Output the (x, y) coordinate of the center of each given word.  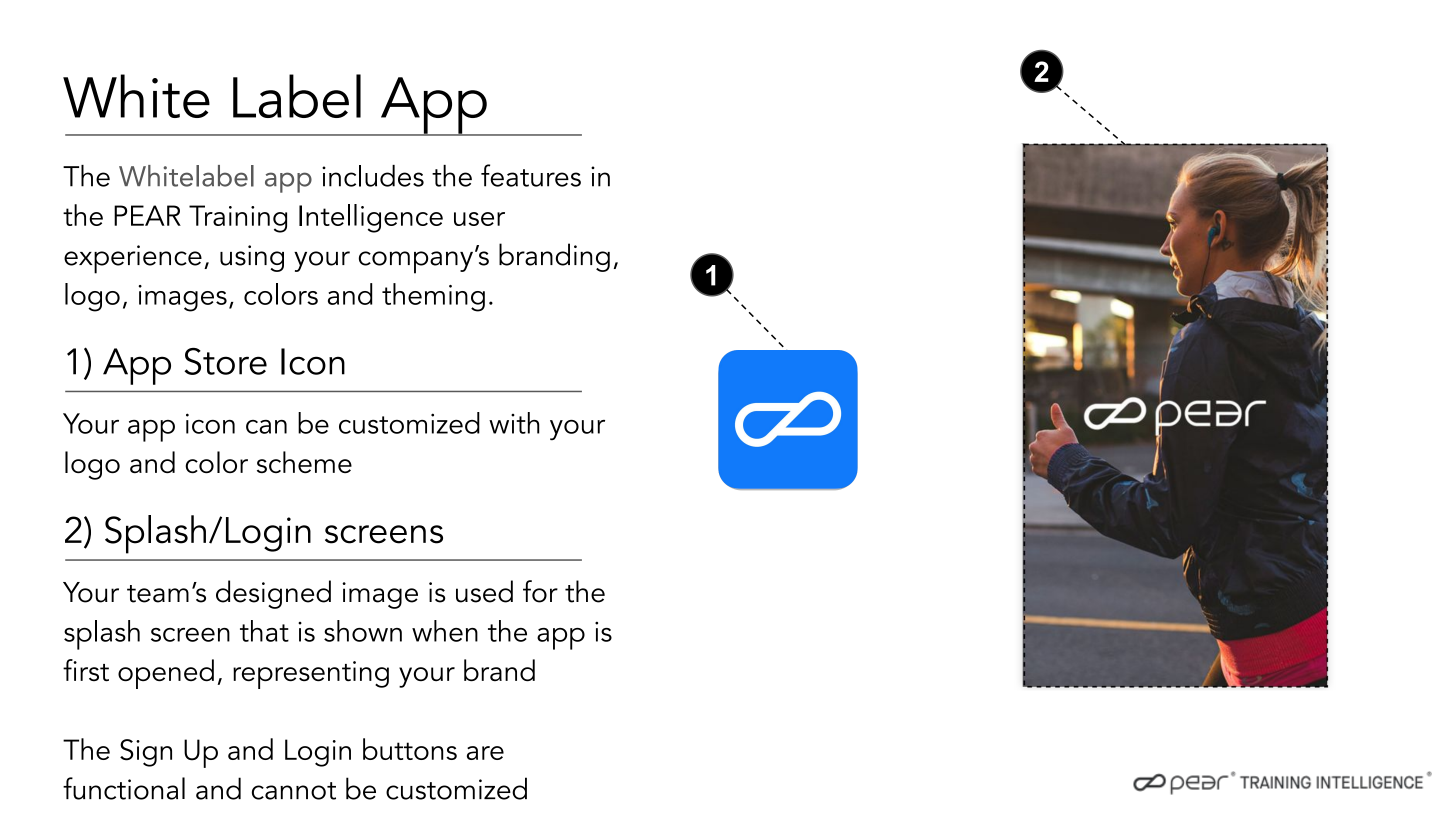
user (479, 219)
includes (373, 176)
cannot (294, 791)
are (485, 753)
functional (124, 788)
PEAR (147, 215)
